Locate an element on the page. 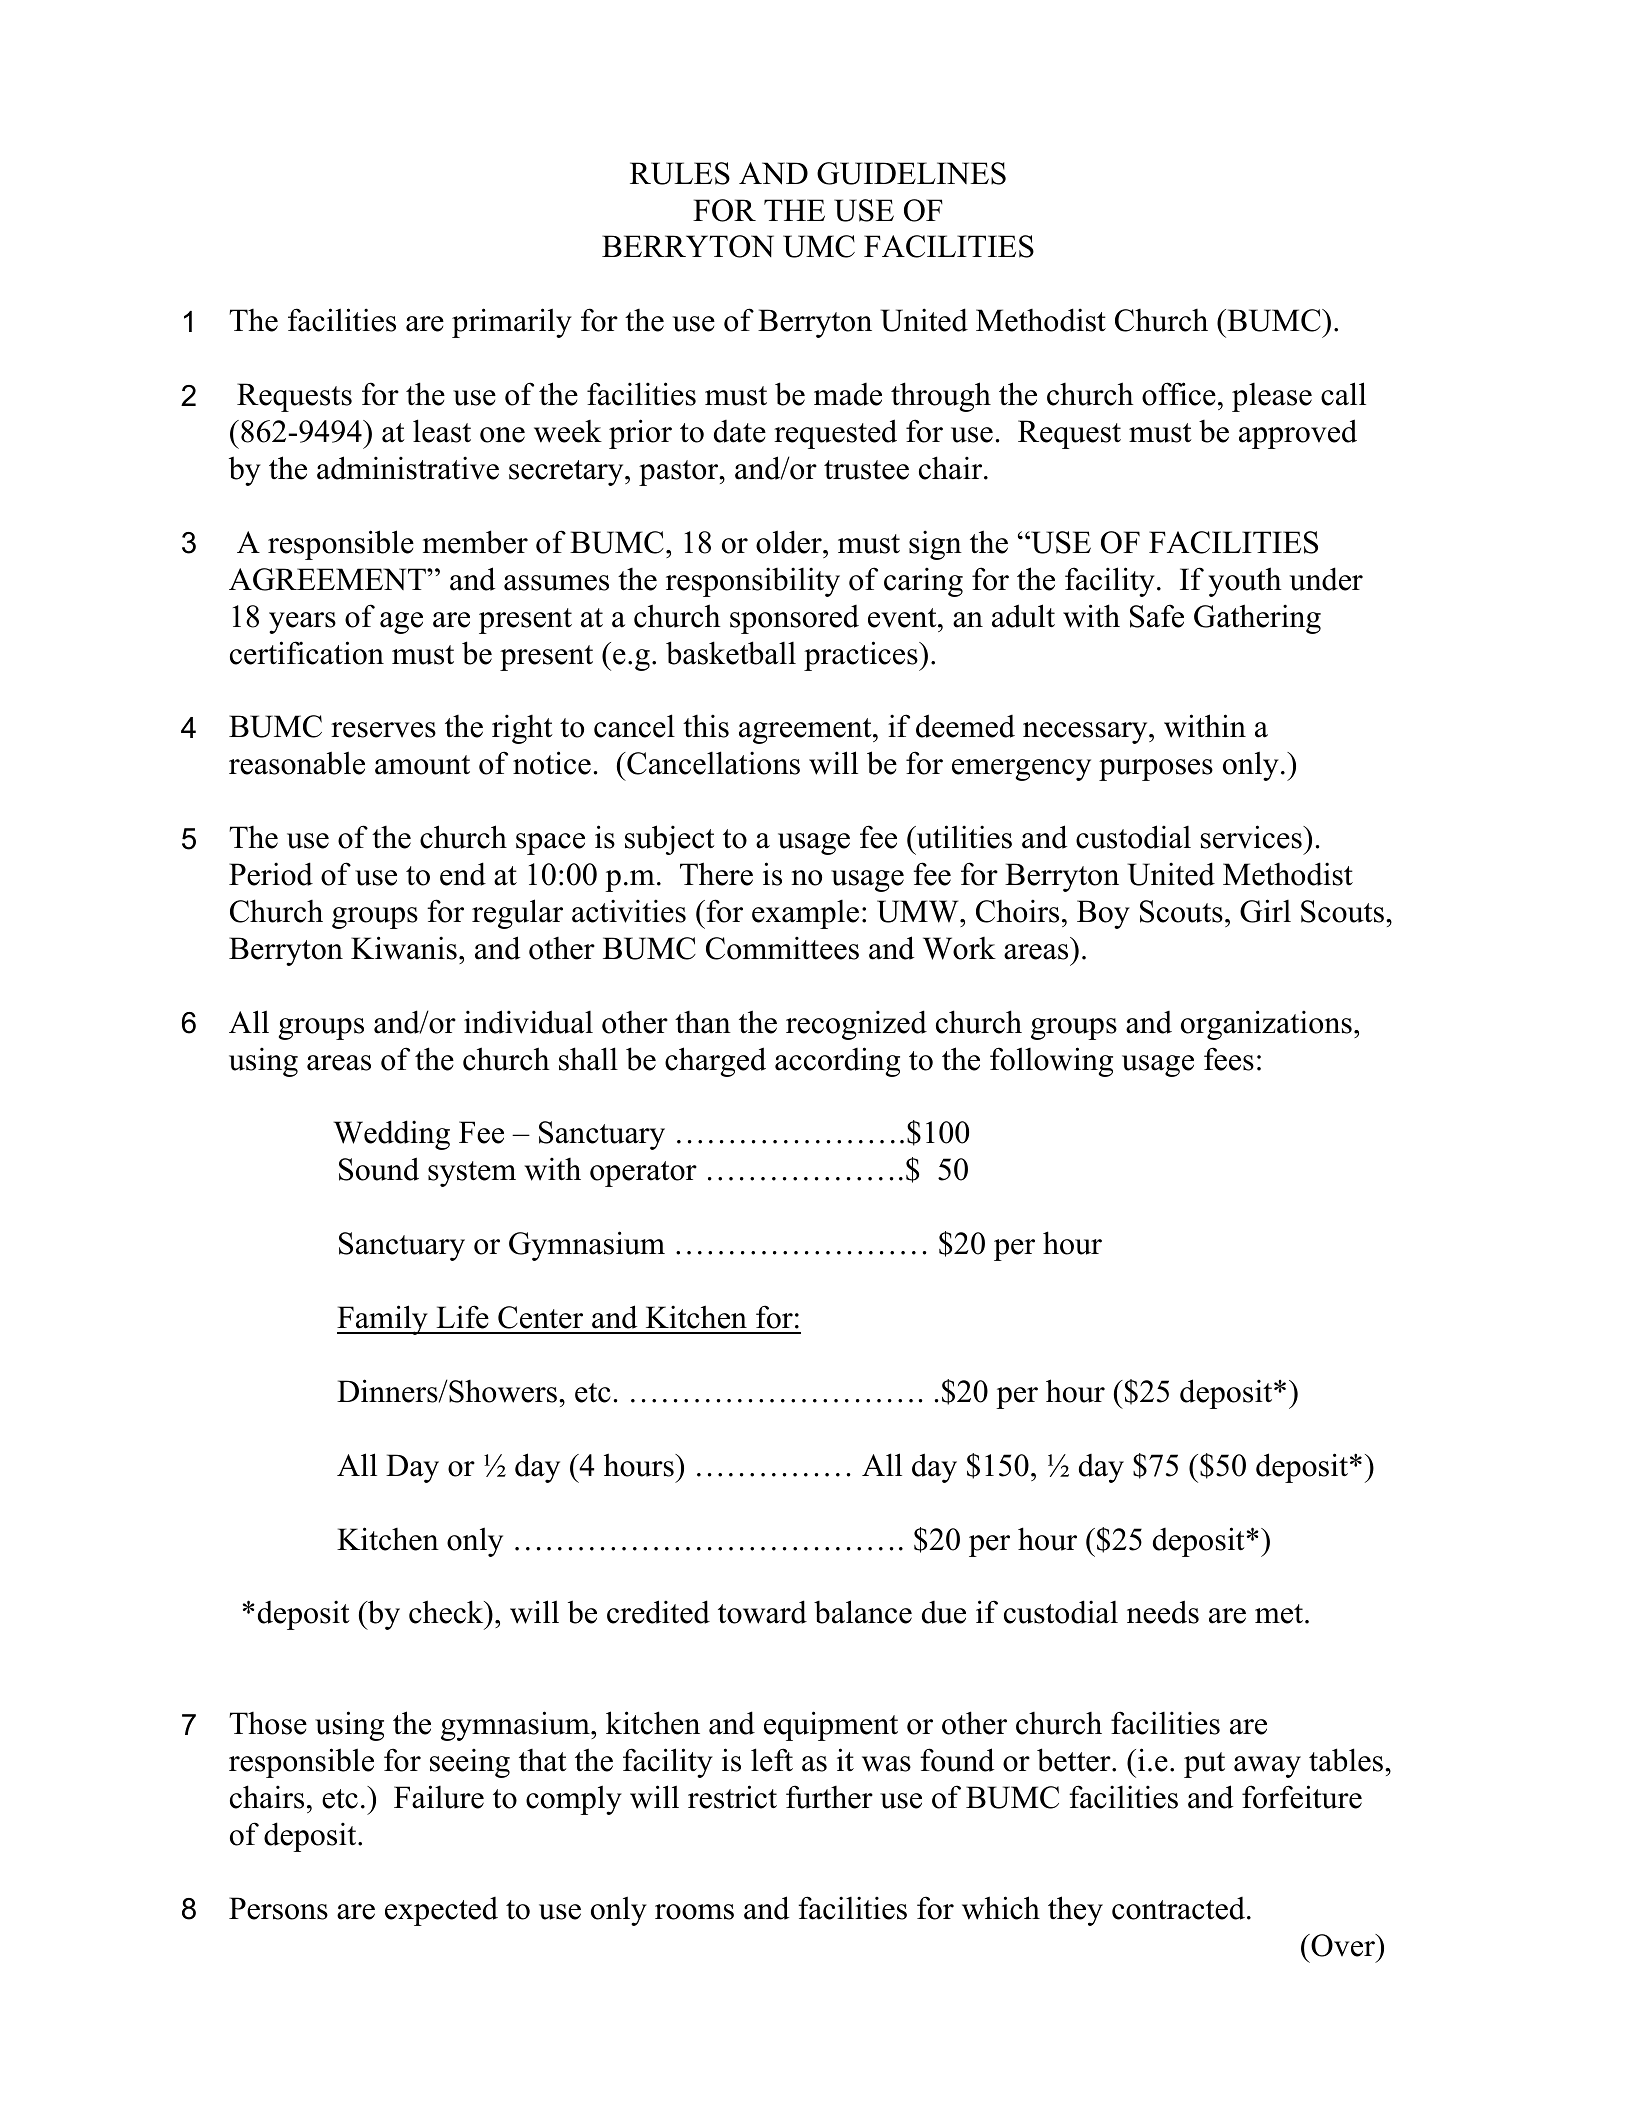 Image resolution: width=1637 pixels, height=2119 pixels. expected is located at coordinates (441, 1911).
